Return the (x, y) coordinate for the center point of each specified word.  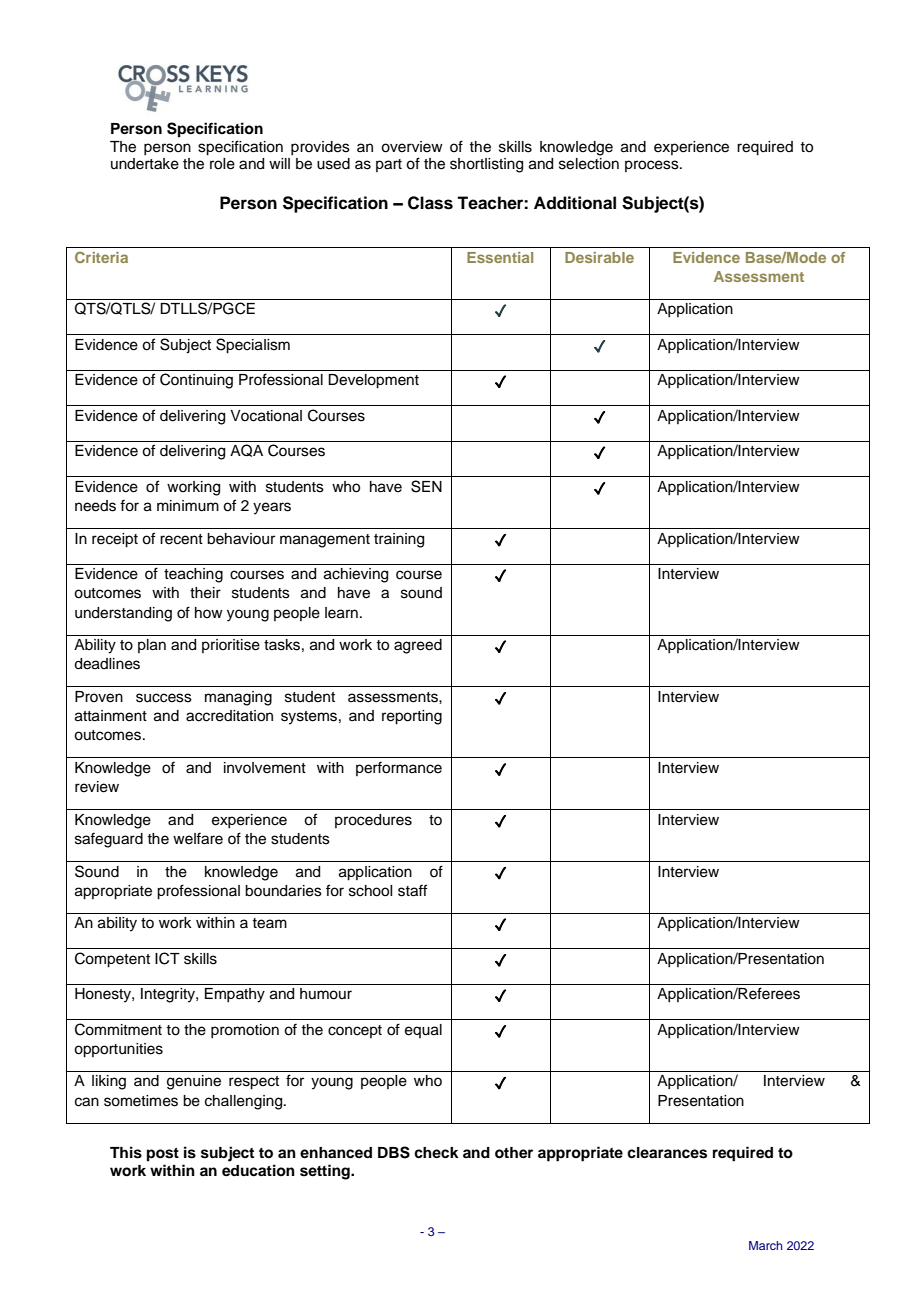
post (163, 1155)
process (653, 166)
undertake (145, 164)
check (436, 1153)
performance (399, 768)
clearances (667, 1153)
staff (412, 890)
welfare (198, 838)
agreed (418, 646)
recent (181, 539)
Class (430, 203)
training (399, 540)
